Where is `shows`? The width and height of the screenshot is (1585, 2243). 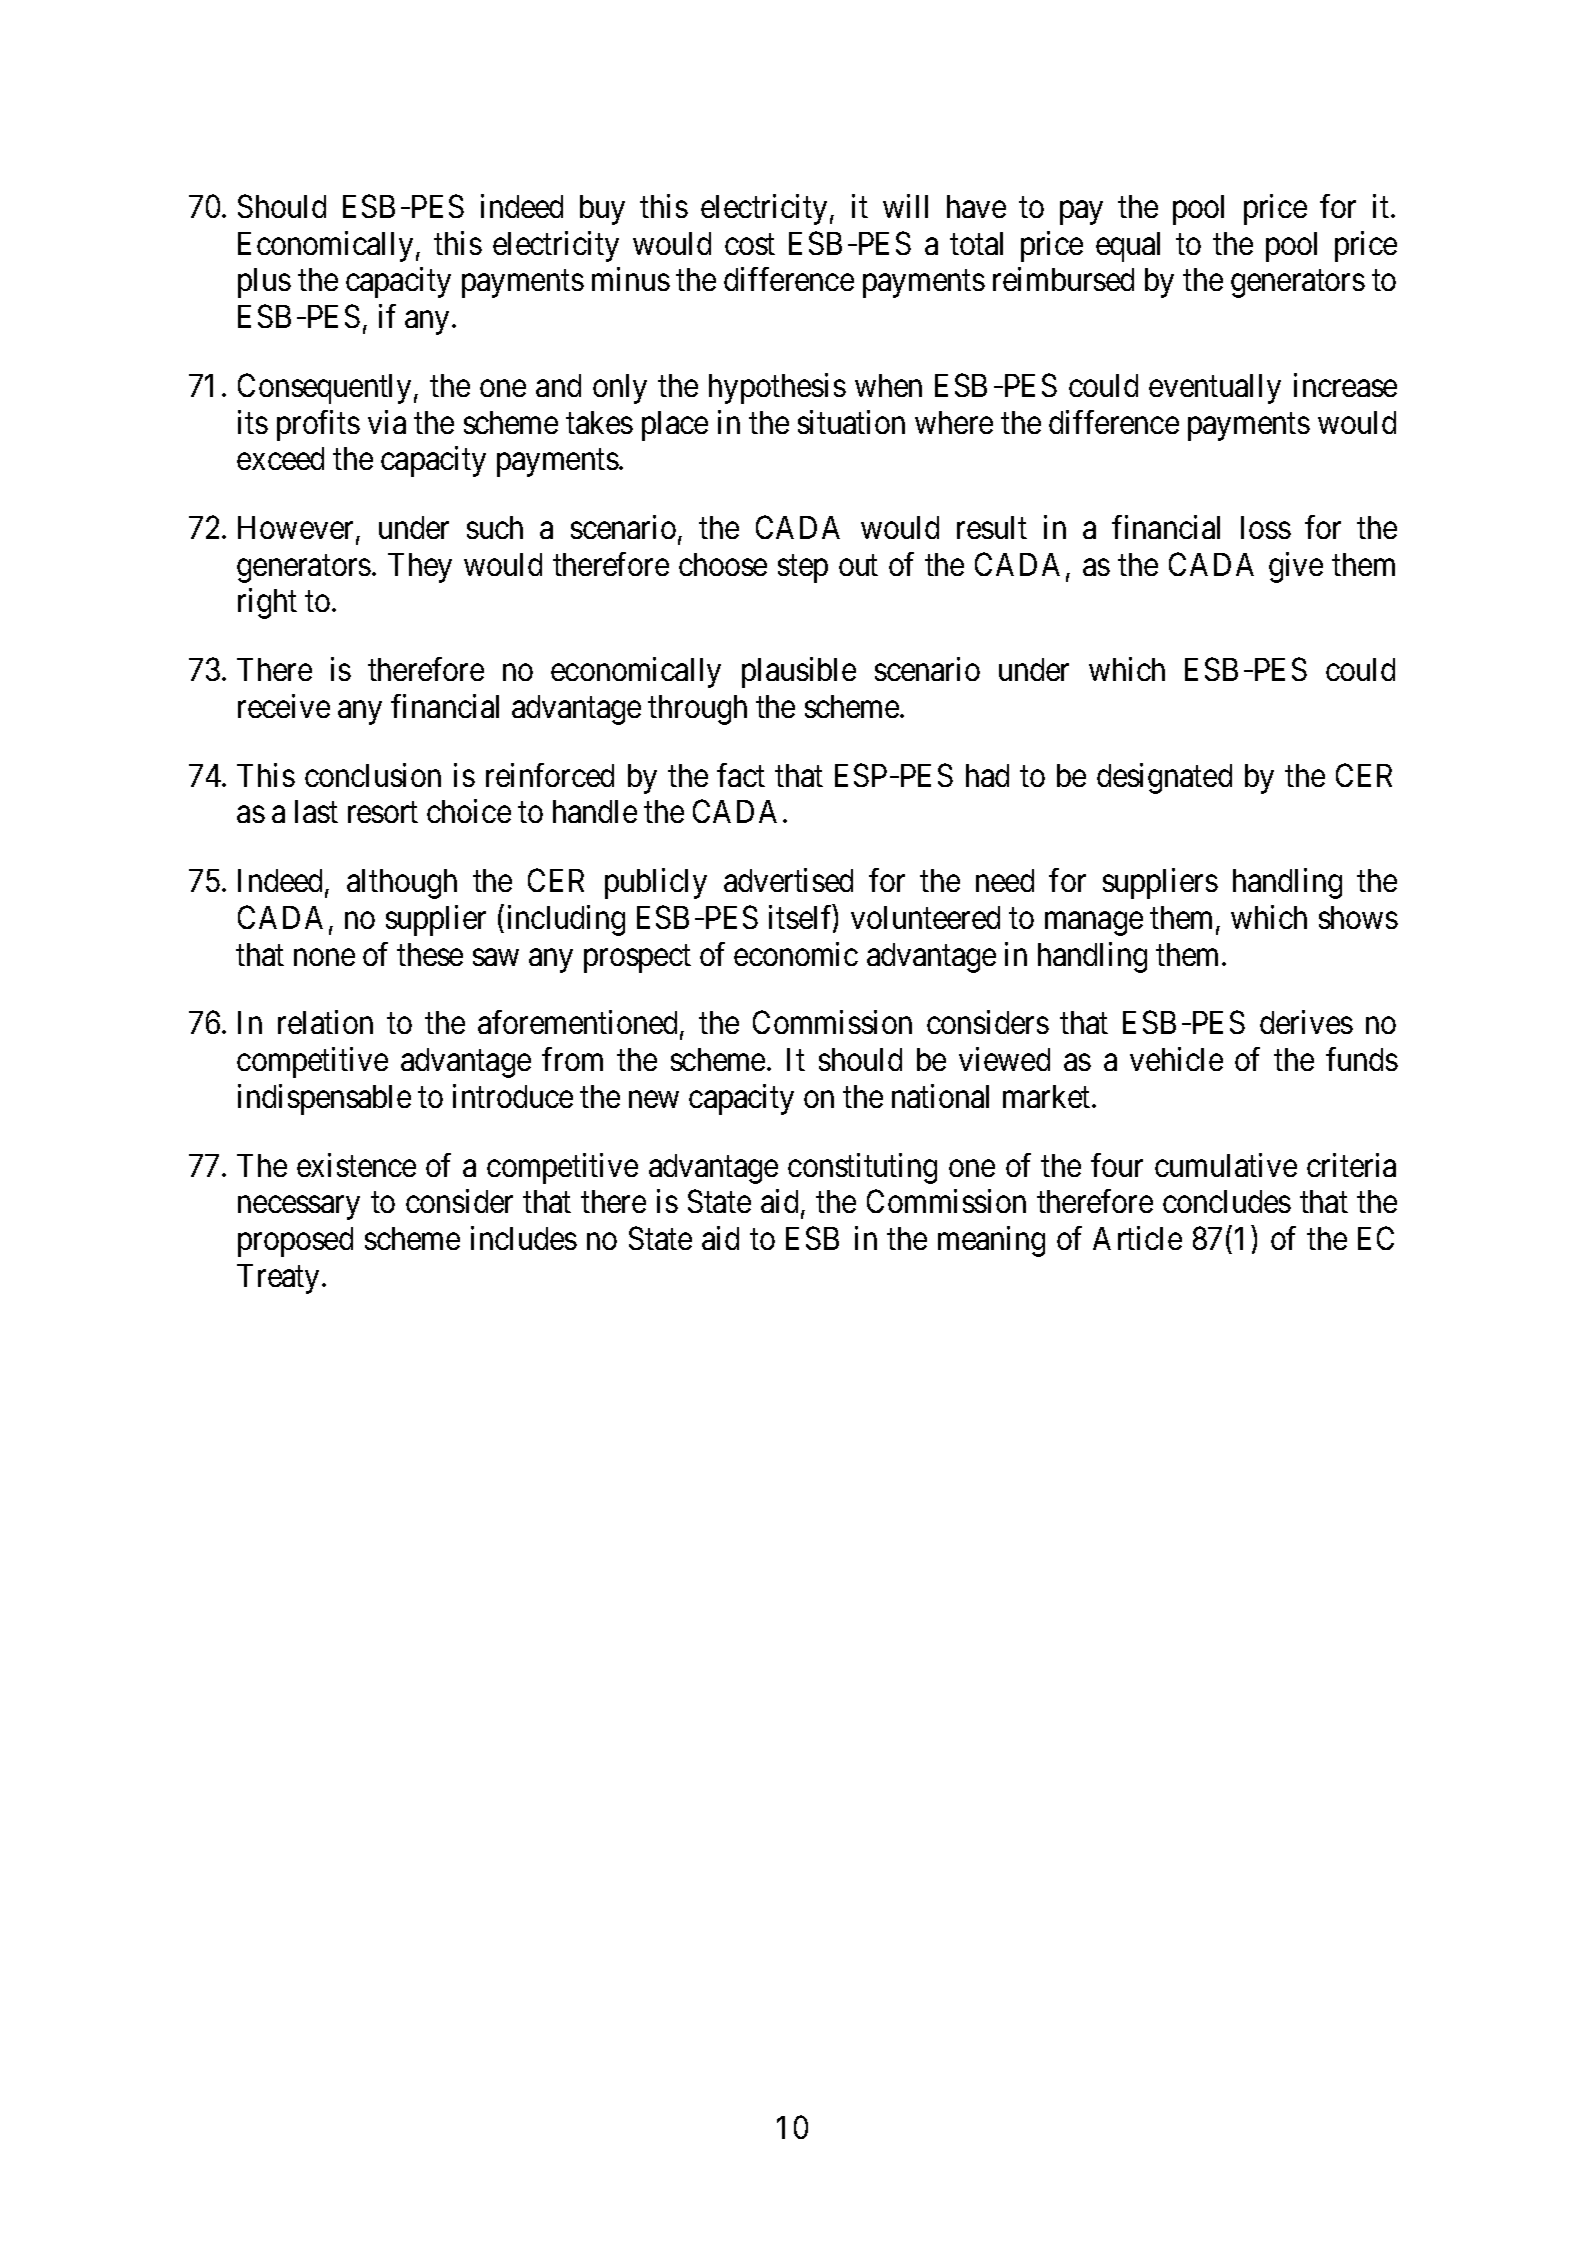 shows is located at coordinates (1358, 917).
